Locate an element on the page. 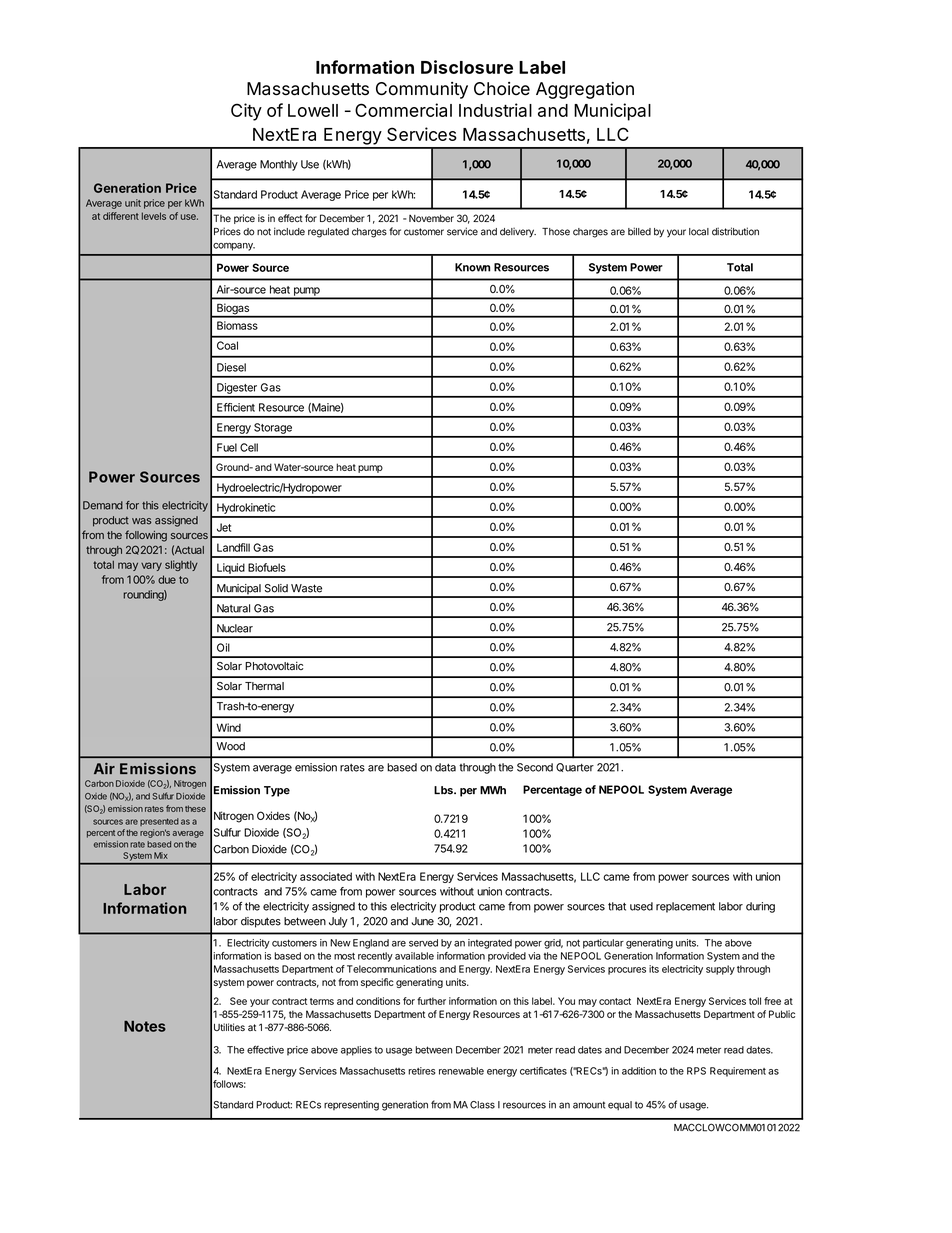 This image has width=952, height=1233. Commercial is located at coordinates (403, 110).
